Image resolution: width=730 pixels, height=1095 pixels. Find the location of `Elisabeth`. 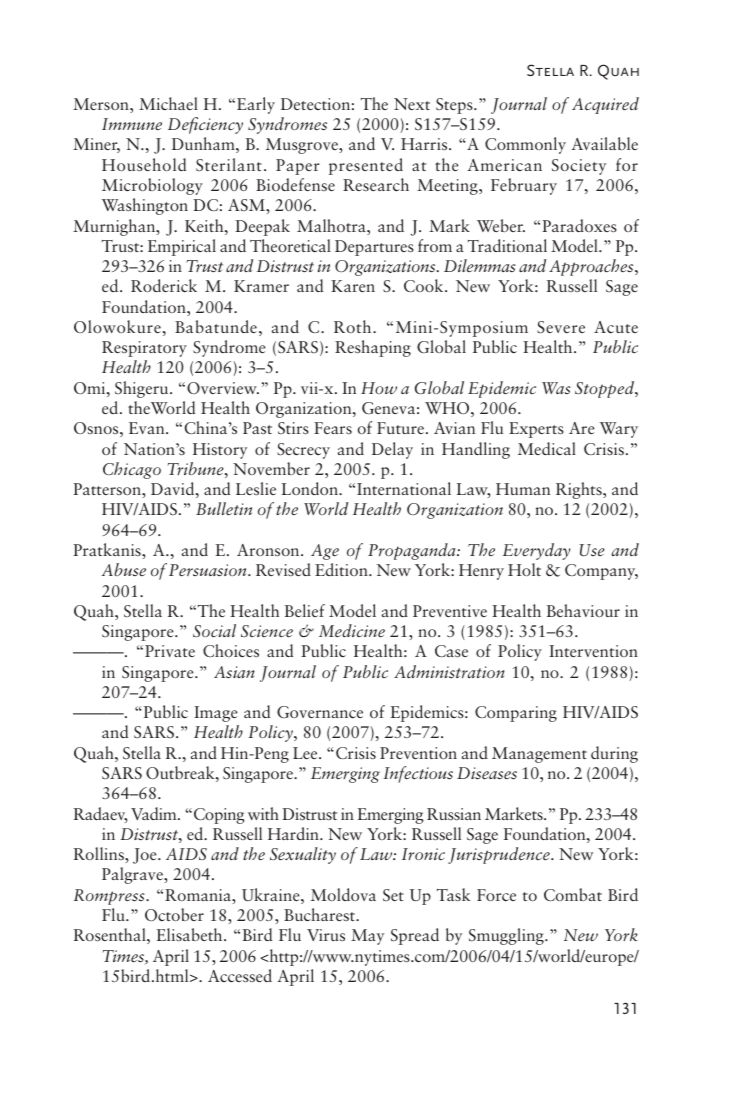

Elisabeth is located at coordinates (191, 934).
